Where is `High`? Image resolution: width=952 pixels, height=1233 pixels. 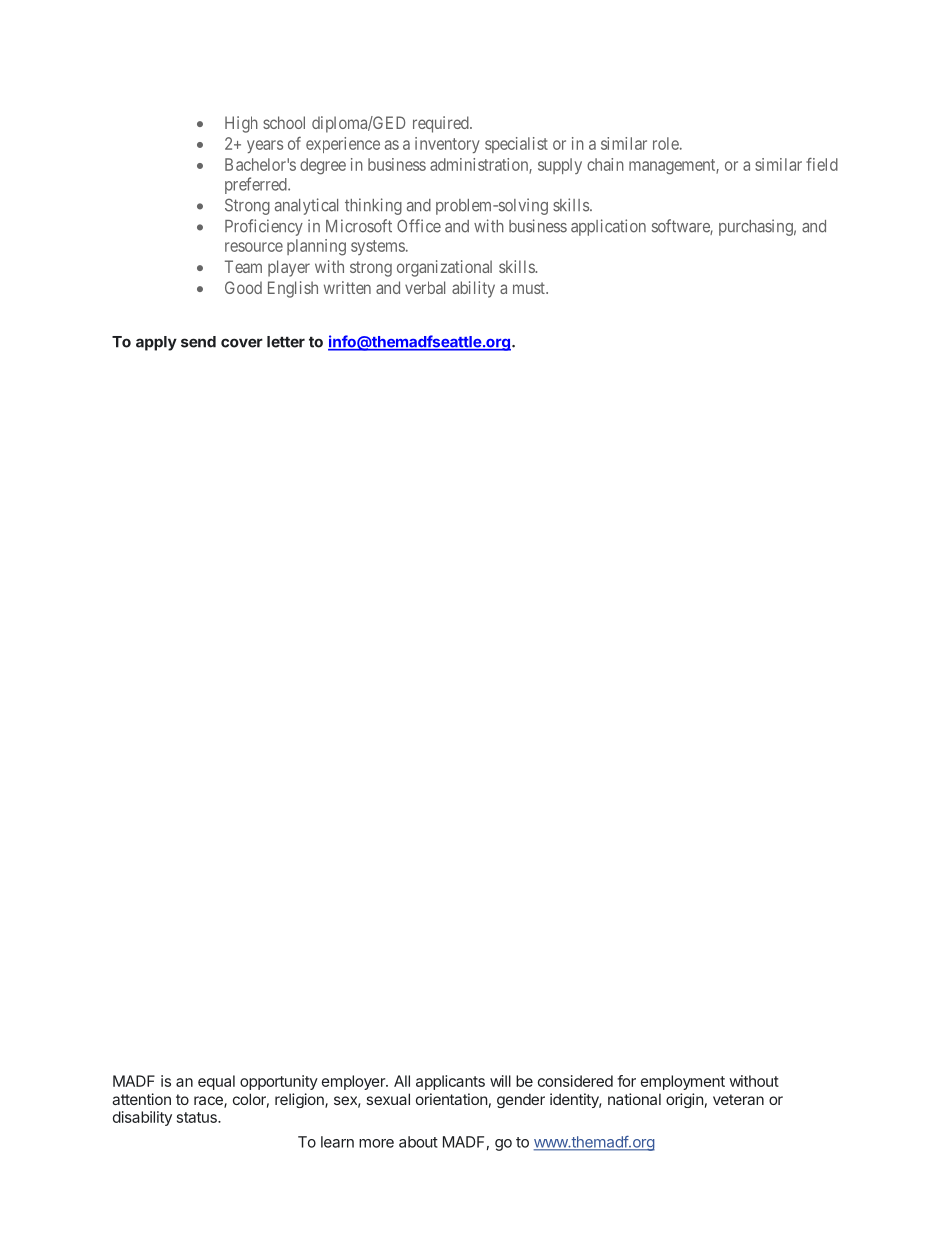
High is located at coordinates (241, 124).
